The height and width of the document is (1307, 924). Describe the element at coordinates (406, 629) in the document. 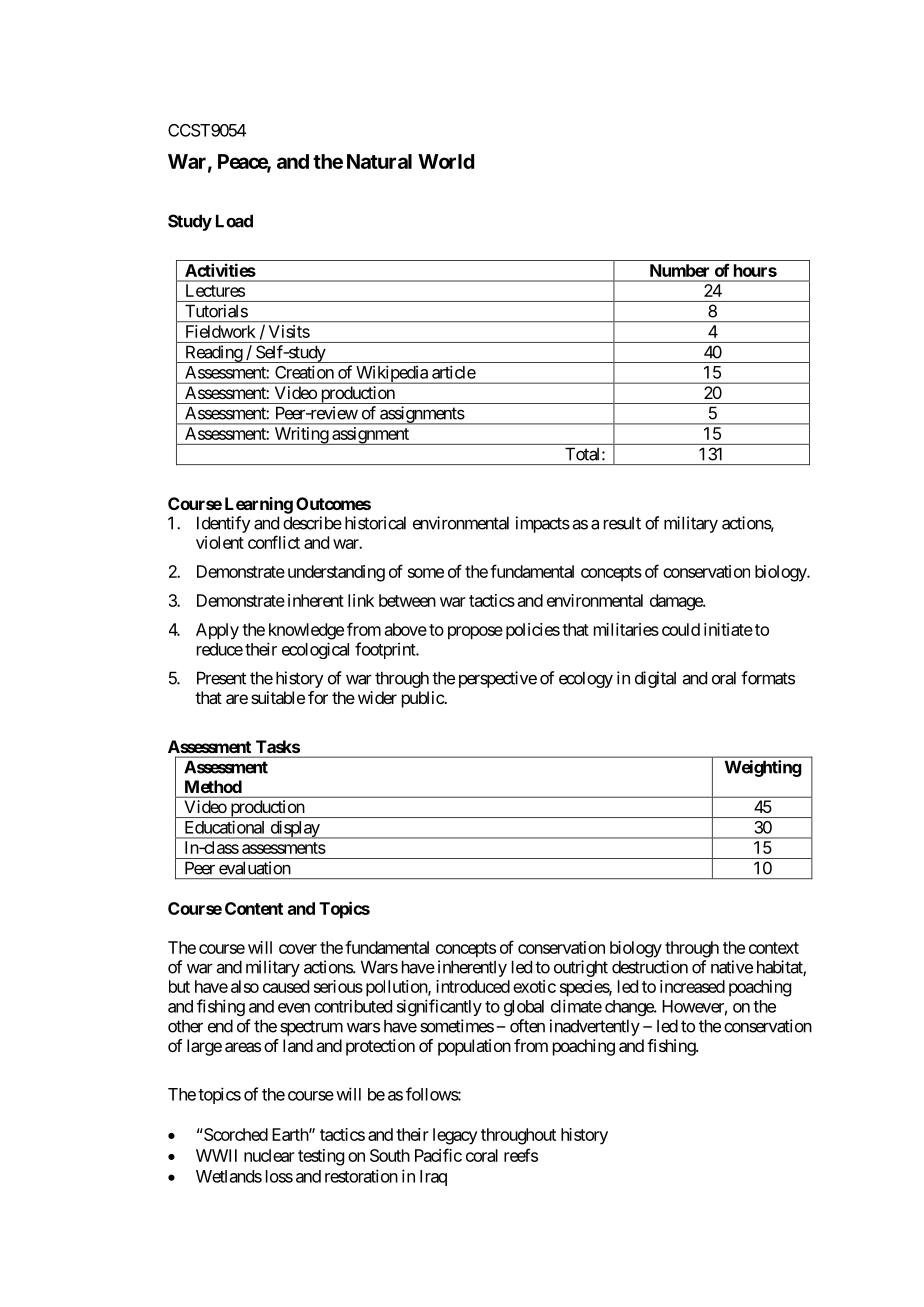

I see `above` at that location.
